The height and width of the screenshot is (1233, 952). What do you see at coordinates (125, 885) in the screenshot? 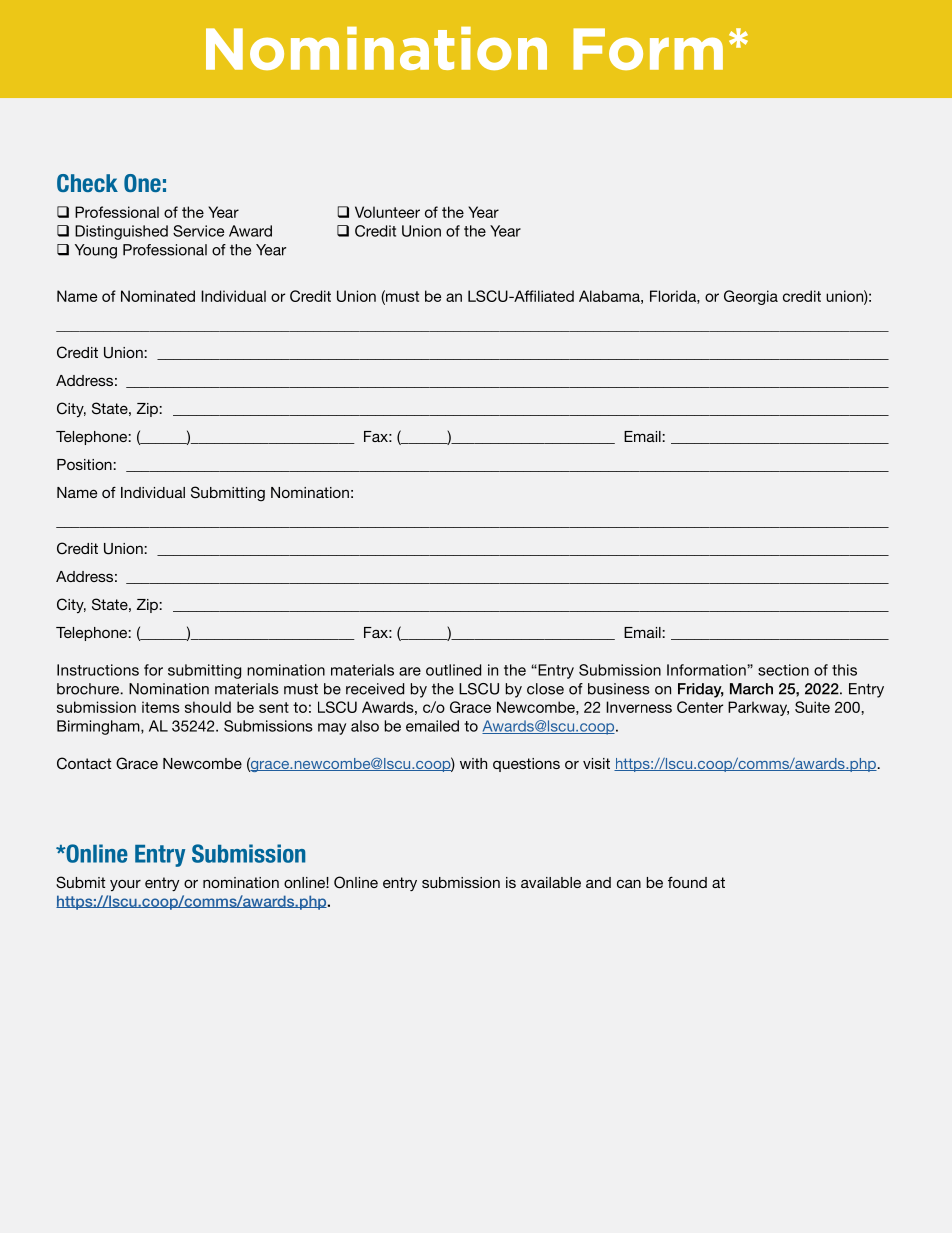
I see `your` at bounding box center [125, 885].
